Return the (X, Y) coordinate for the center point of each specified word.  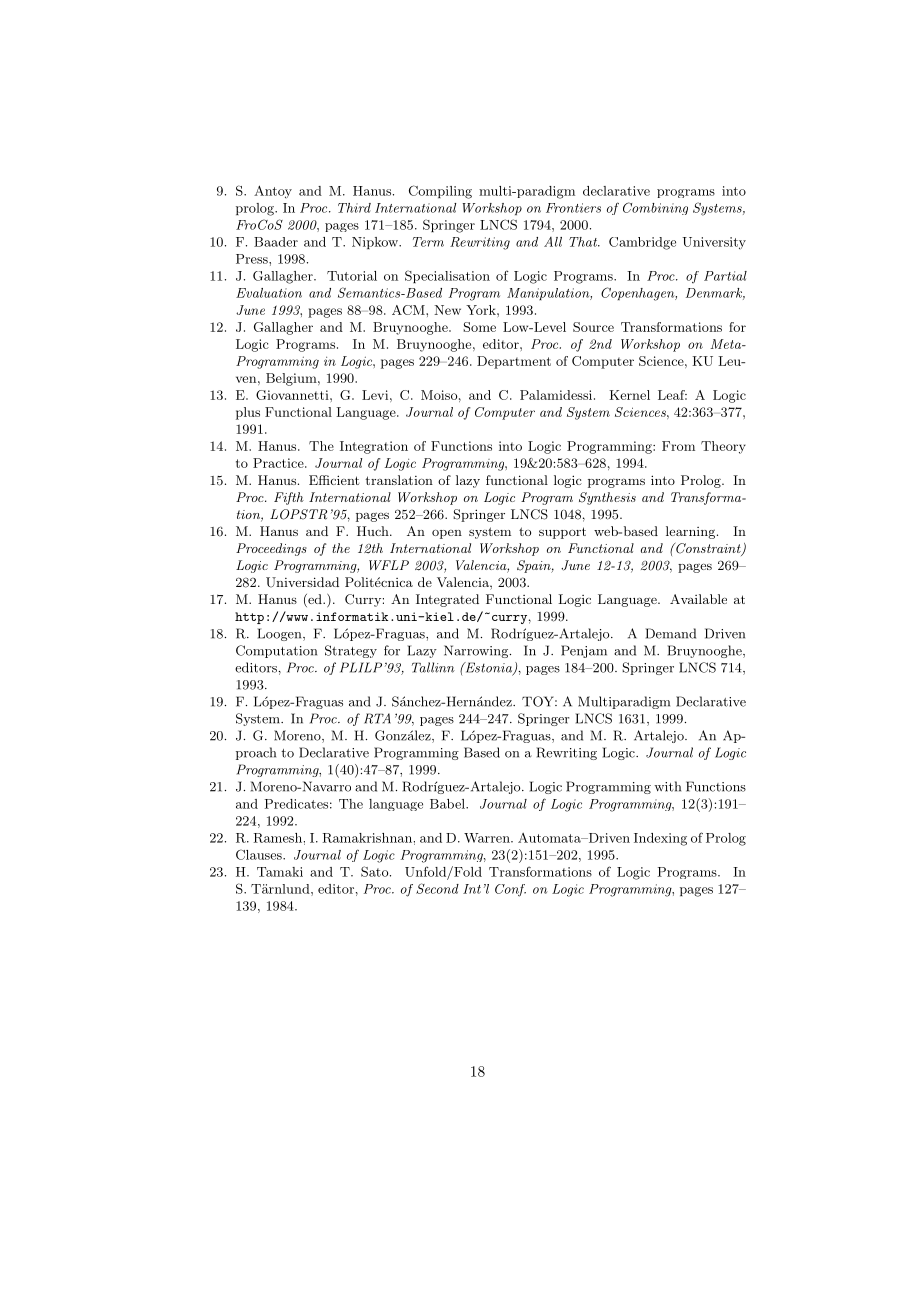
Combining (655, 208)
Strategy (351, 651)
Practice (279, 463)
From (678, 446)
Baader (276, 242)
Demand (671, 633)
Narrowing (477, 651)
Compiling (440, 192)
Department (514, 362)
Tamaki (280, 872)
